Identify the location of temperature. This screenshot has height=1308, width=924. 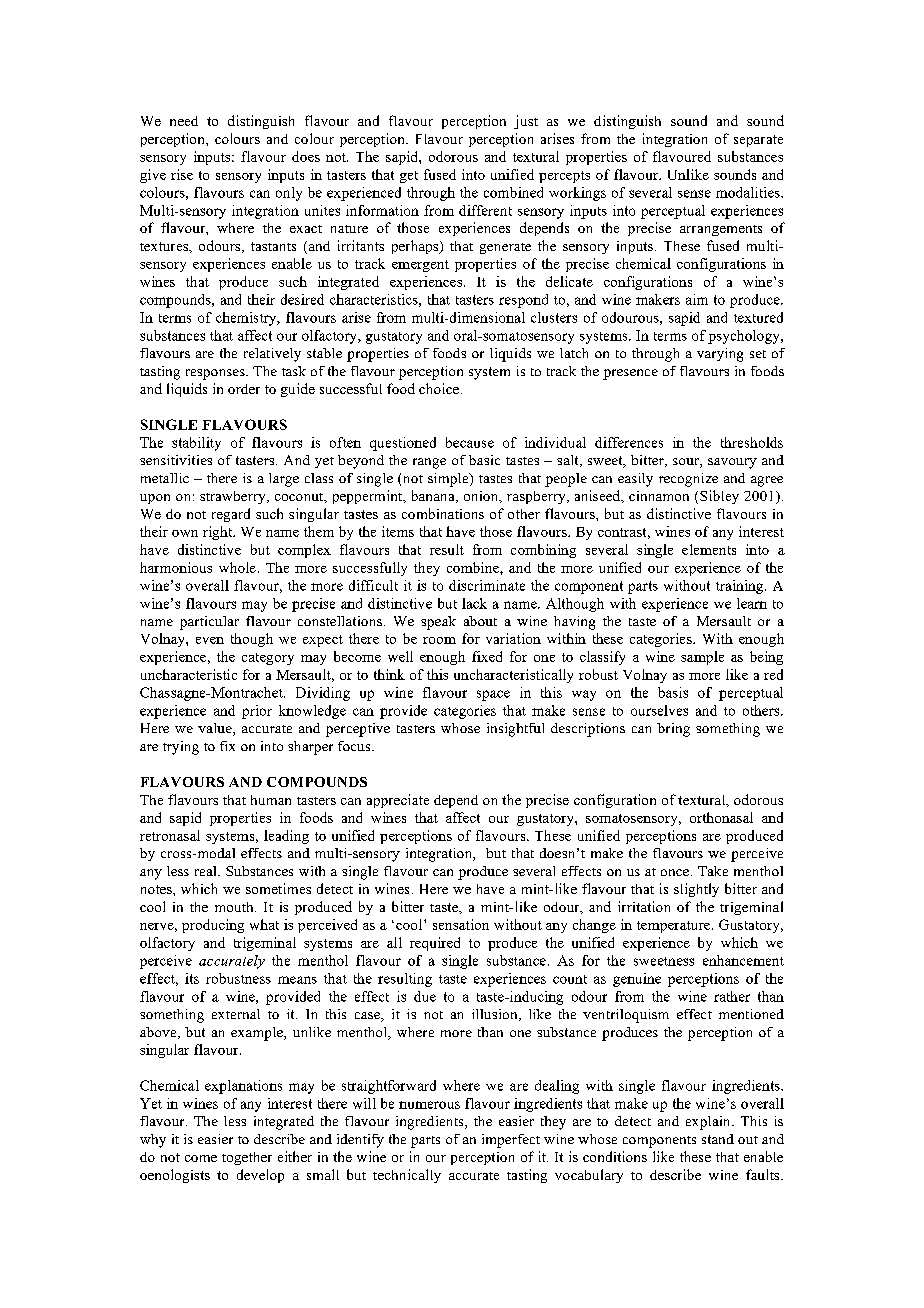
(673, 927).
